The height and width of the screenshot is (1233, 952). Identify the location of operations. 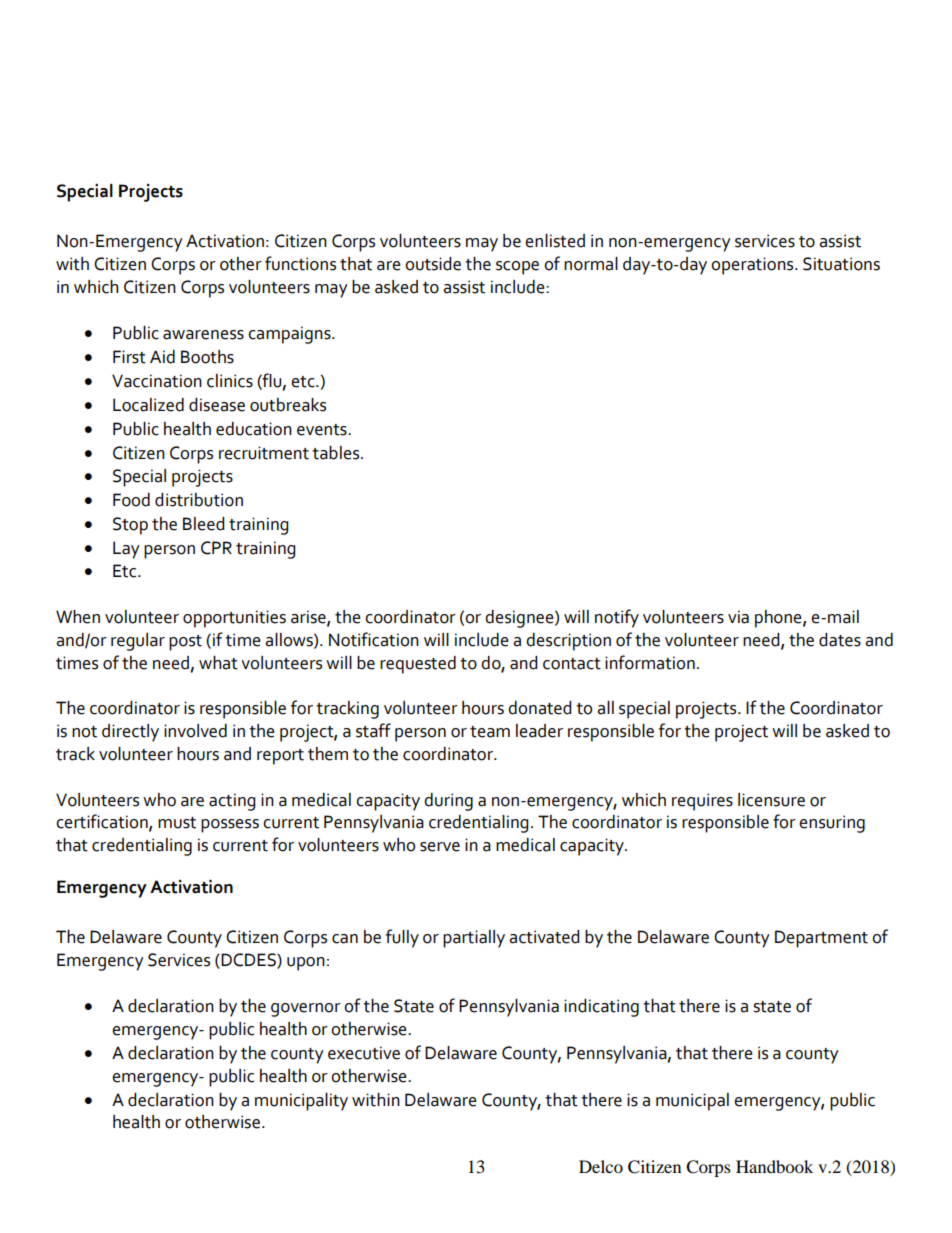
(753, 266).
